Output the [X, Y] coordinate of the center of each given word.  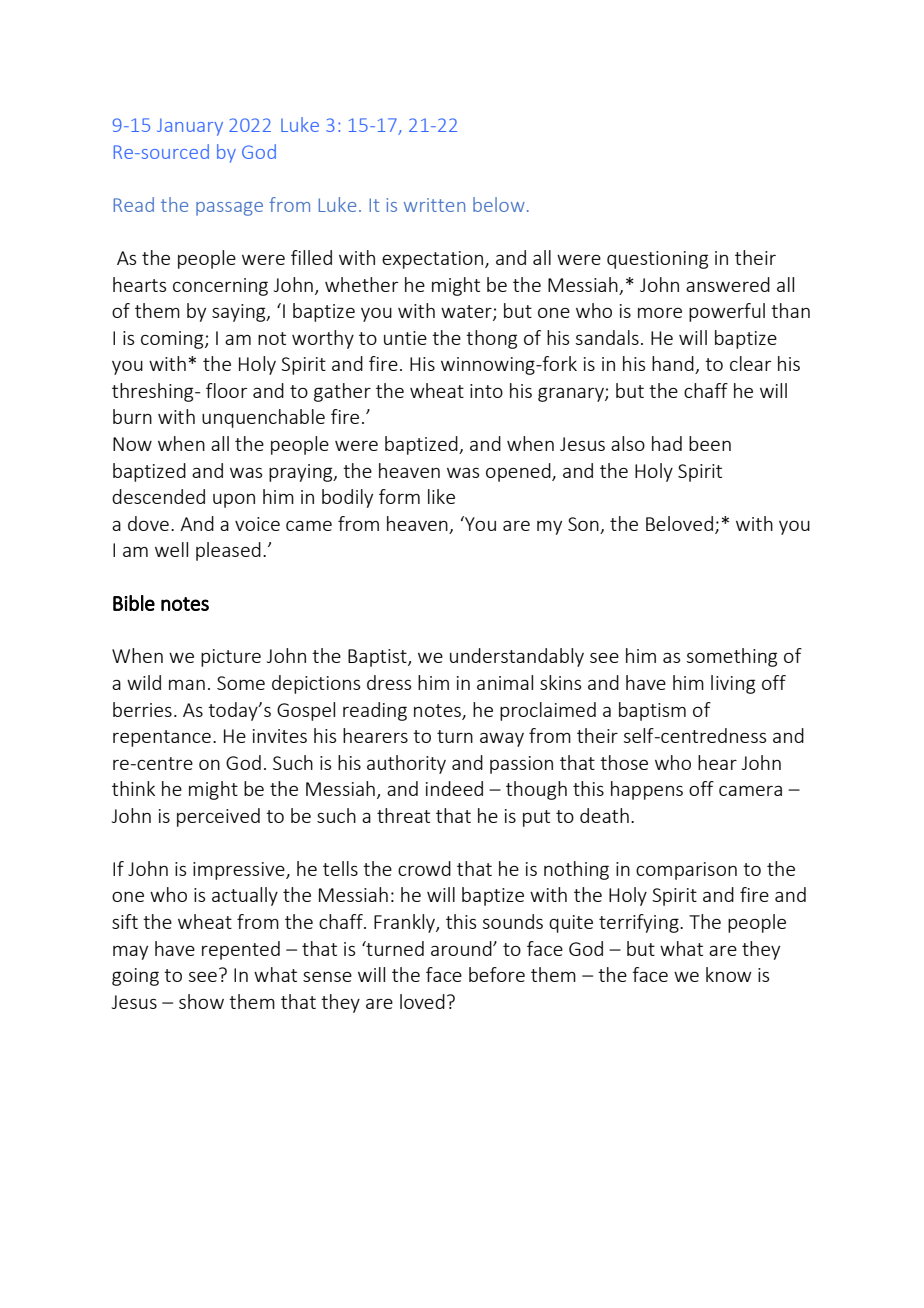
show [201, 1001]
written [434, 205]
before [497, 974]
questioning [657, 260]
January [190, 127]
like [441, 496]
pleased [228, 551]
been [710, 443]
